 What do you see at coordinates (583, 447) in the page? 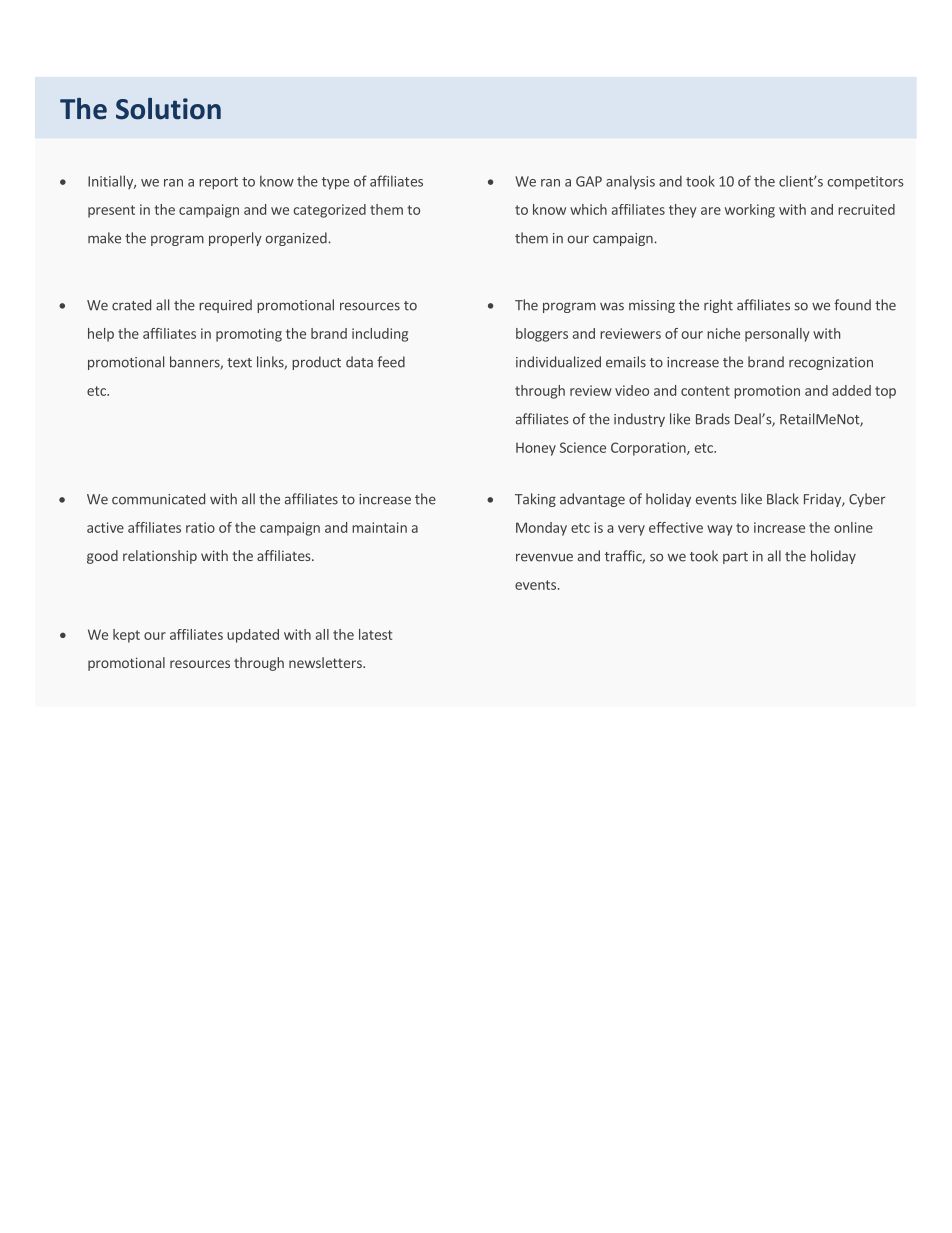
I see `Science` at bounding box center [583, 447].
